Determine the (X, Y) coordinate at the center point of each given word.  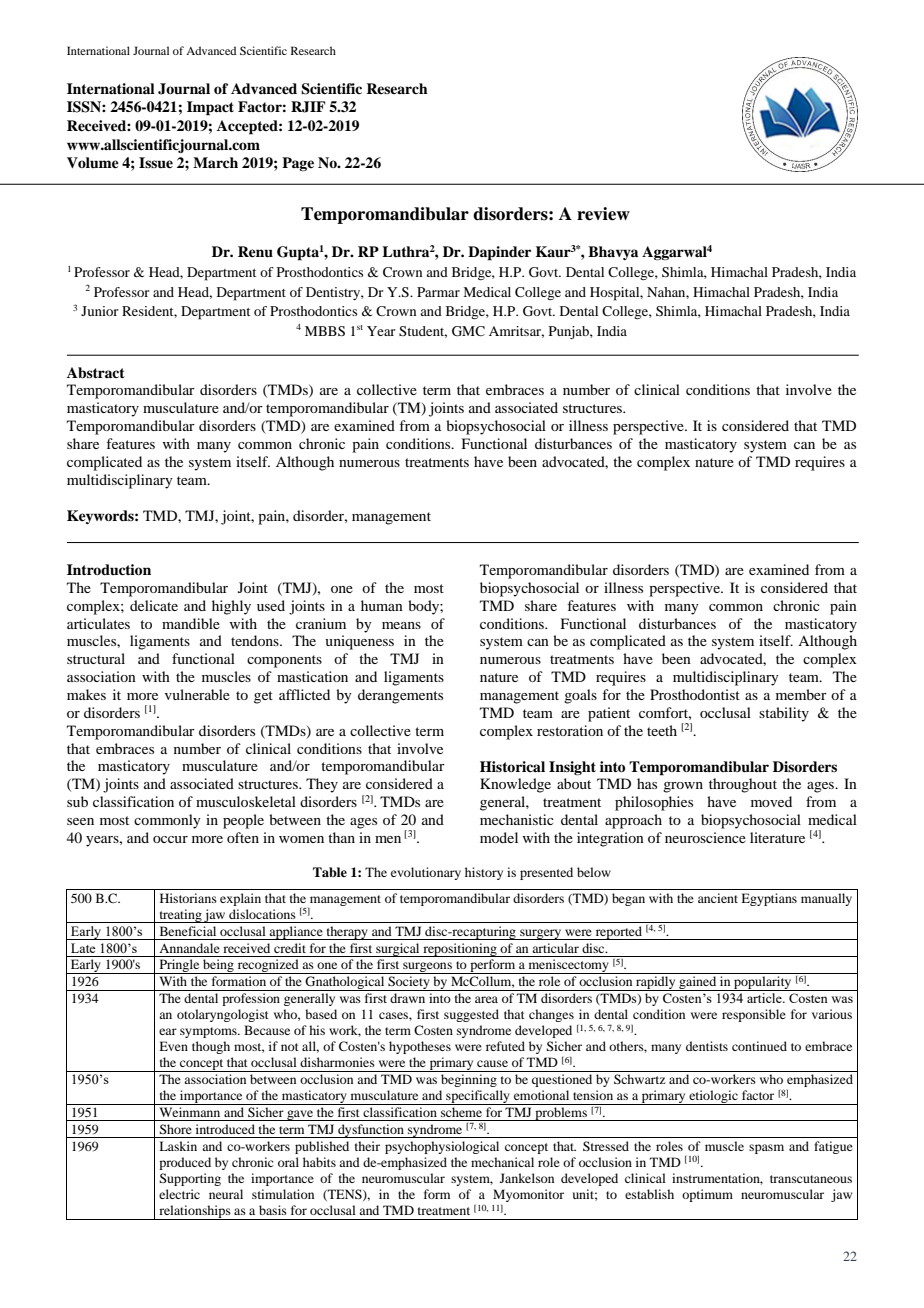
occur (170, 839)
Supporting (190, 1179)
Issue (156, 163)
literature (777, 837)
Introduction (109, 569)
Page (298, 164)
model (499, 837)
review (603, 214)
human (382, 605)
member (801, 694)
